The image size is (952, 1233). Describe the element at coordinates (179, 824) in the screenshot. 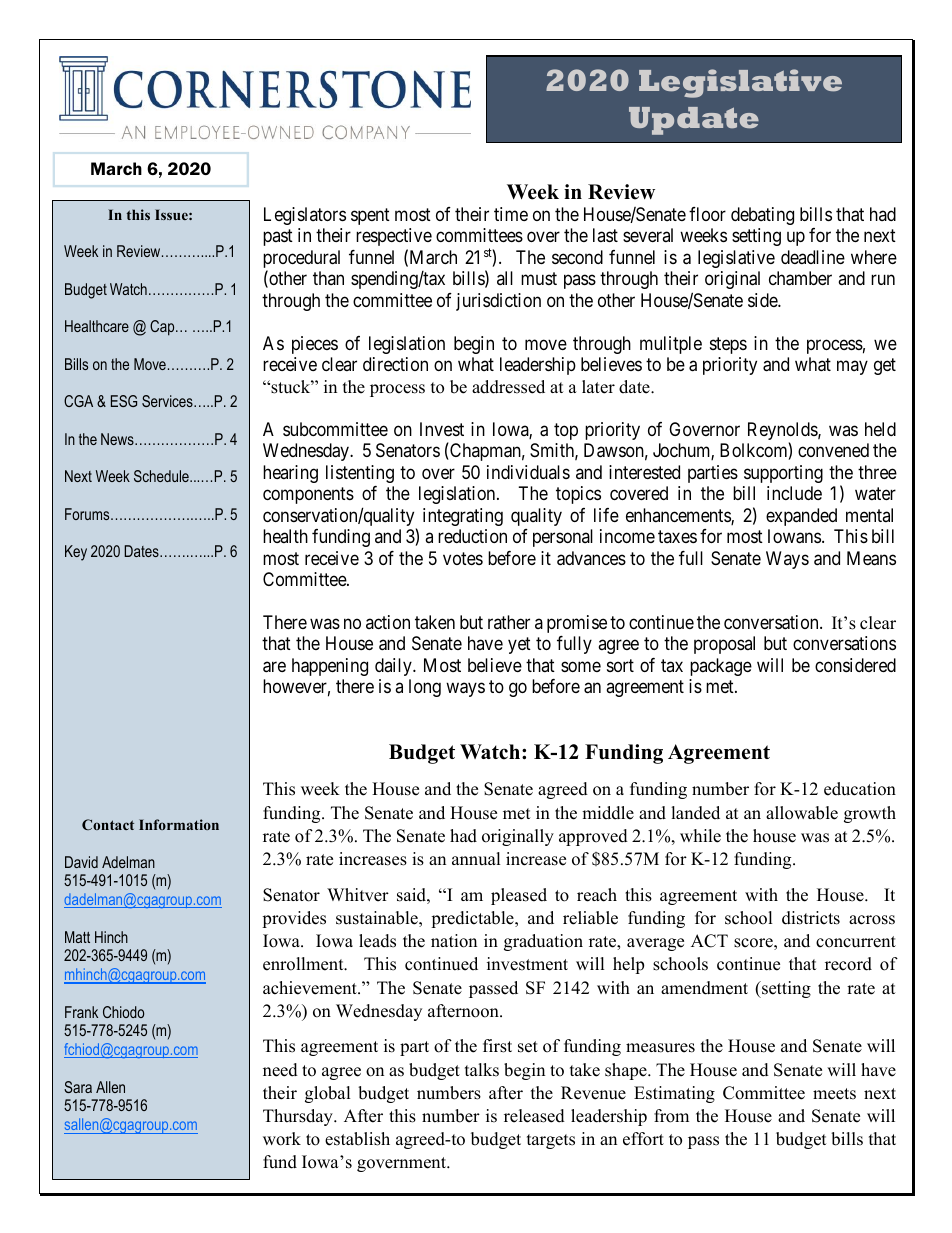

I see `Information` at that location.
